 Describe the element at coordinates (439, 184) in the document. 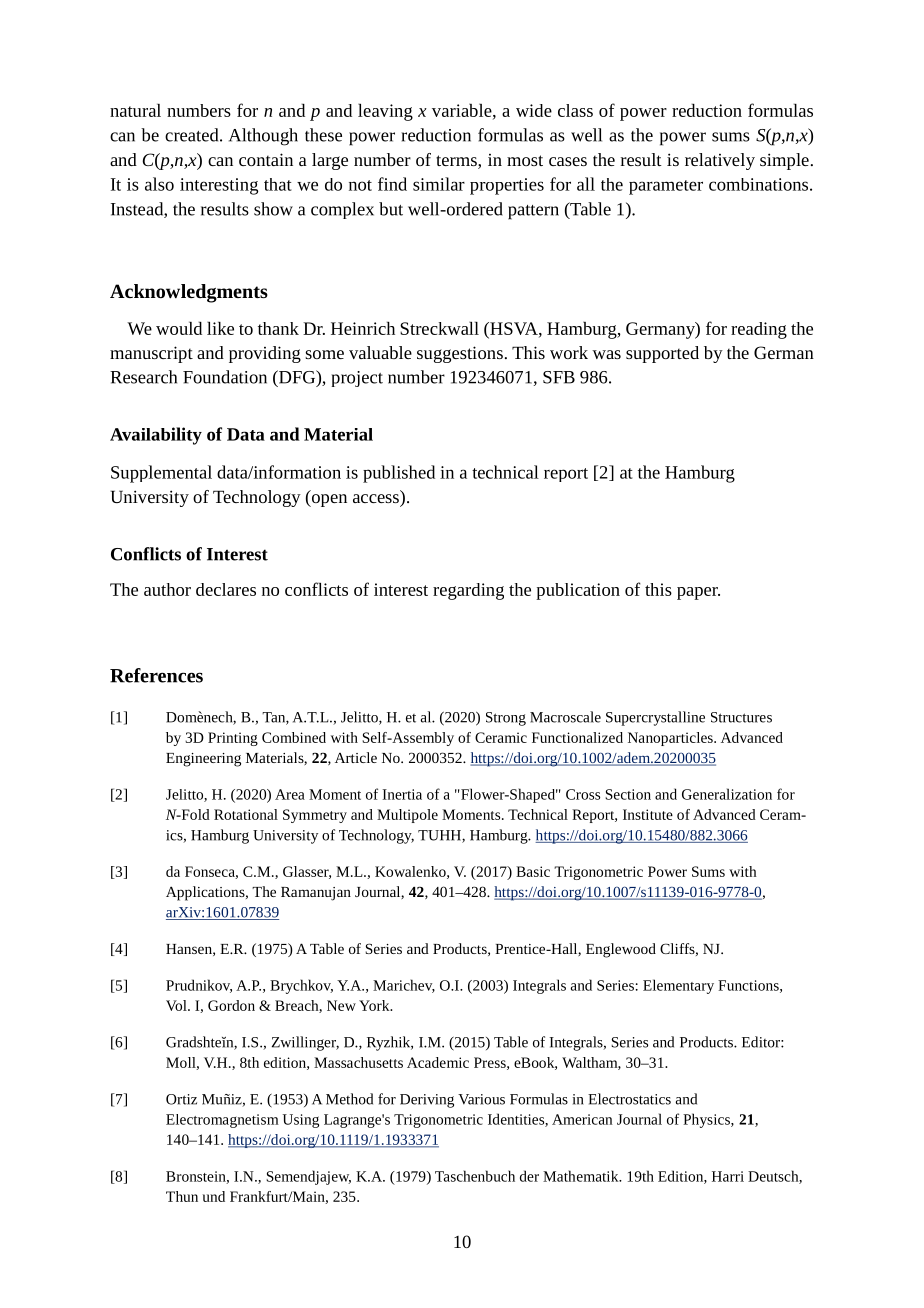

I see `similar` at that location.
